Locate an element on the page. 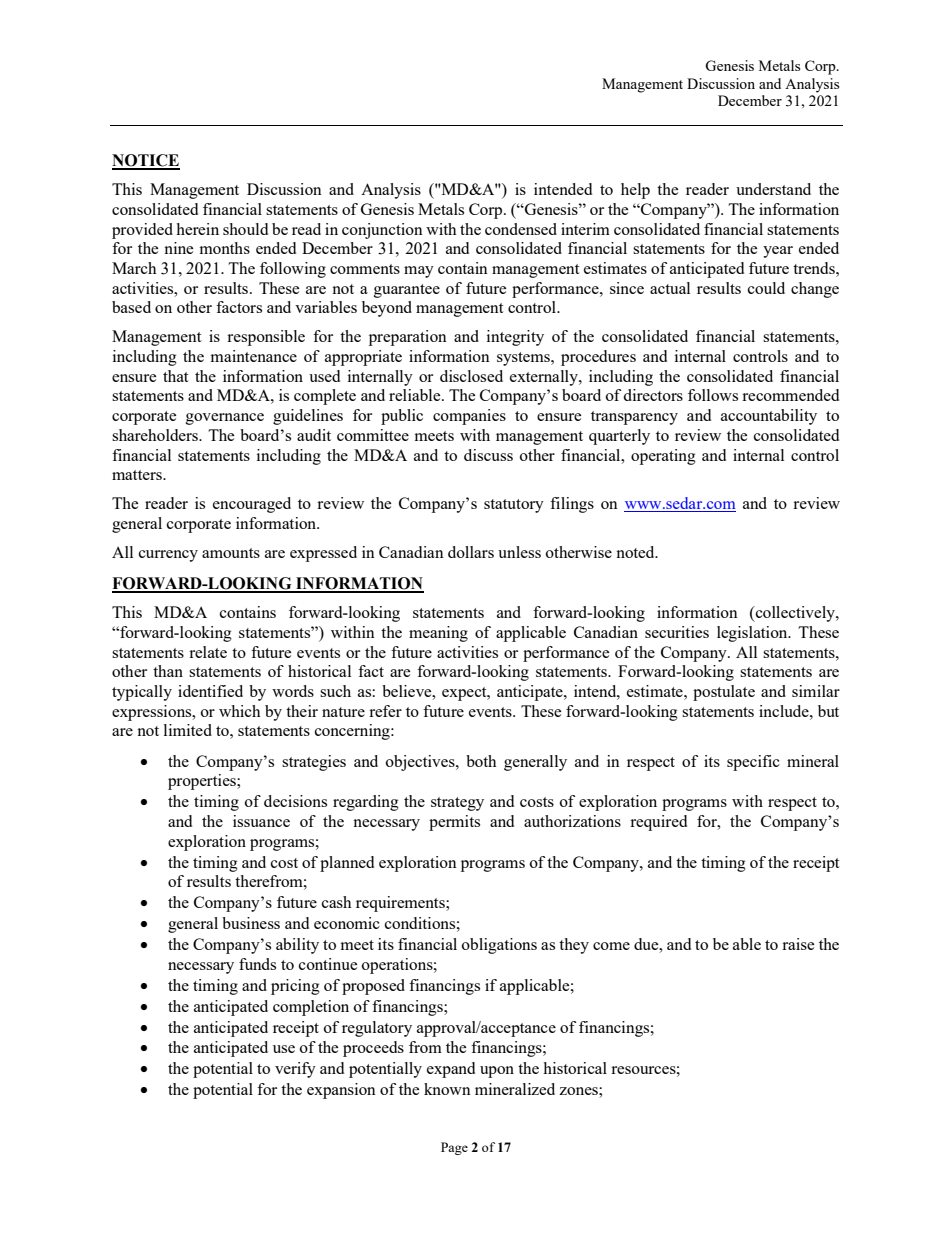 The width and height of the page is (952, 1233). meaning is located at coordinates (438, 634).
